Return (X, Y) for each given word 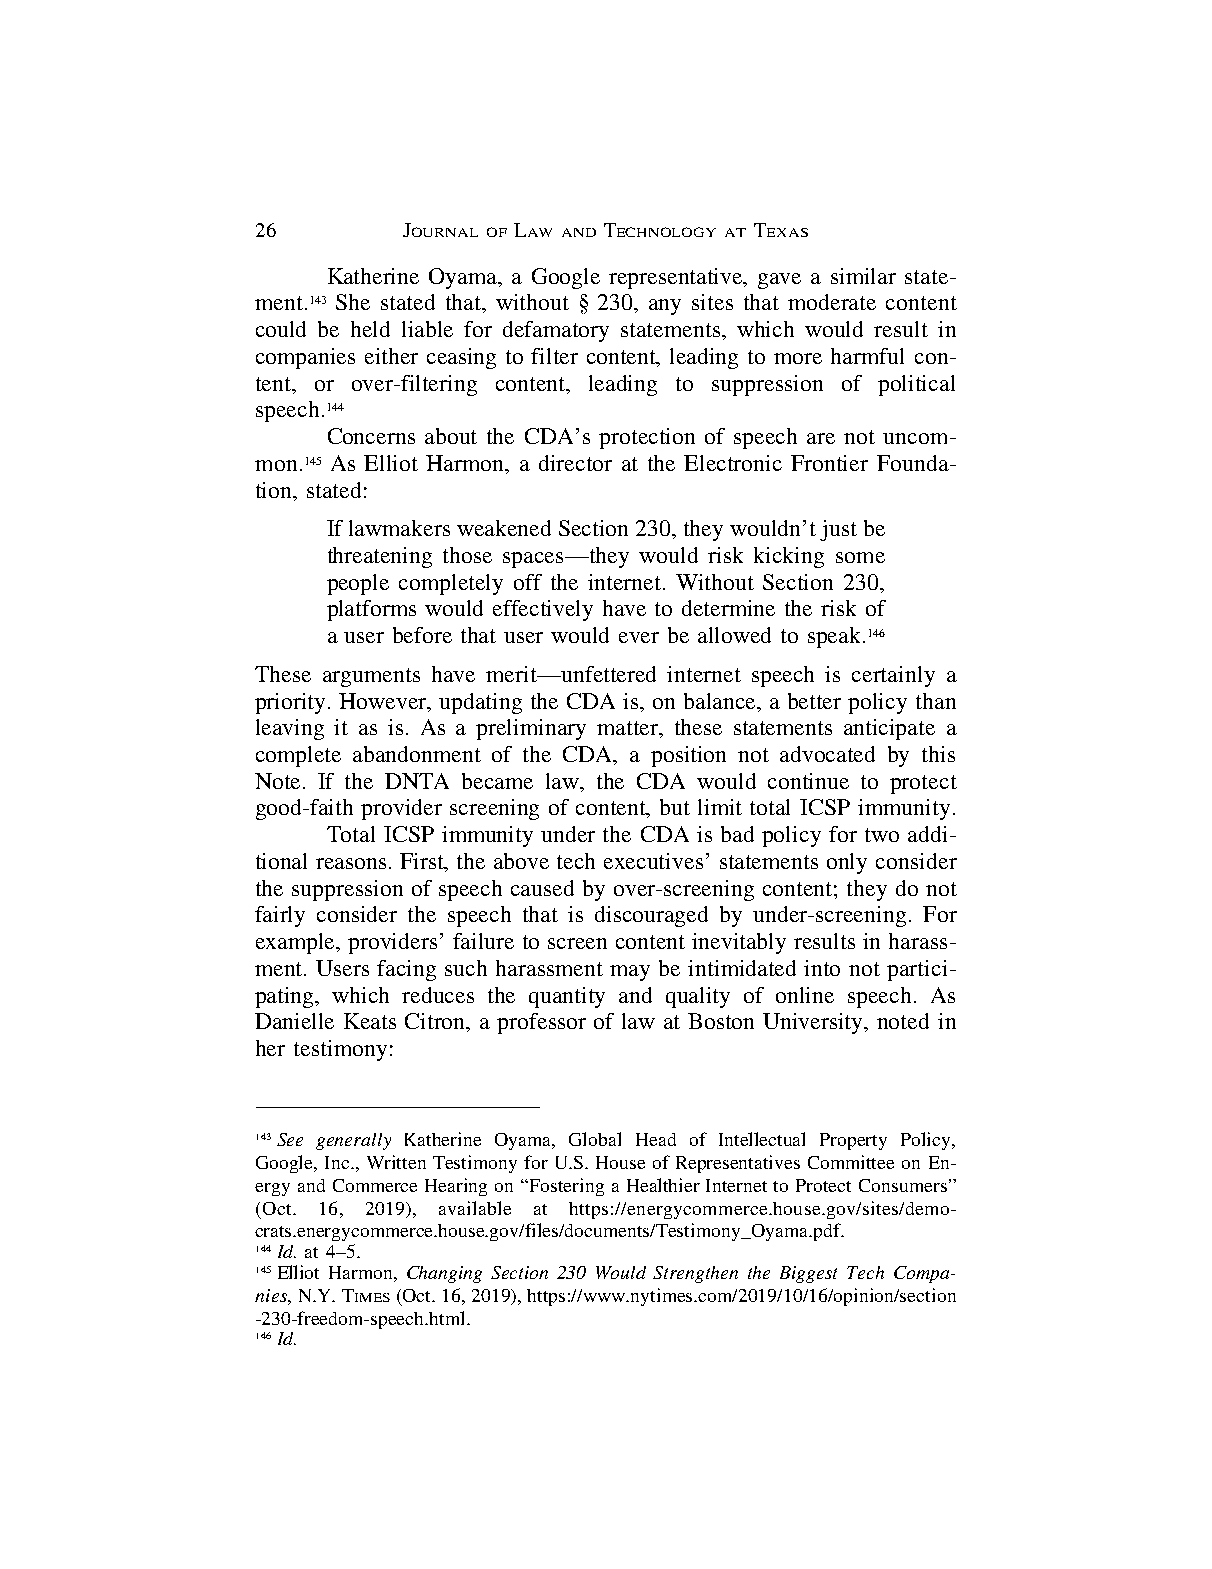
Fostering (567, 1187)
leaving (290, 729)
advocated (827, 754)
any (665, 307)
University (814, 1023)
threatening (380, 557)
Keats (370, 1021)
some (860, 557)
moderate (832, 302)
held (370, 329)
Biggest (808, 1274)
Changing (444, 1274)
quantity (567, 997)
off (528, 582)
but (675, 807)
